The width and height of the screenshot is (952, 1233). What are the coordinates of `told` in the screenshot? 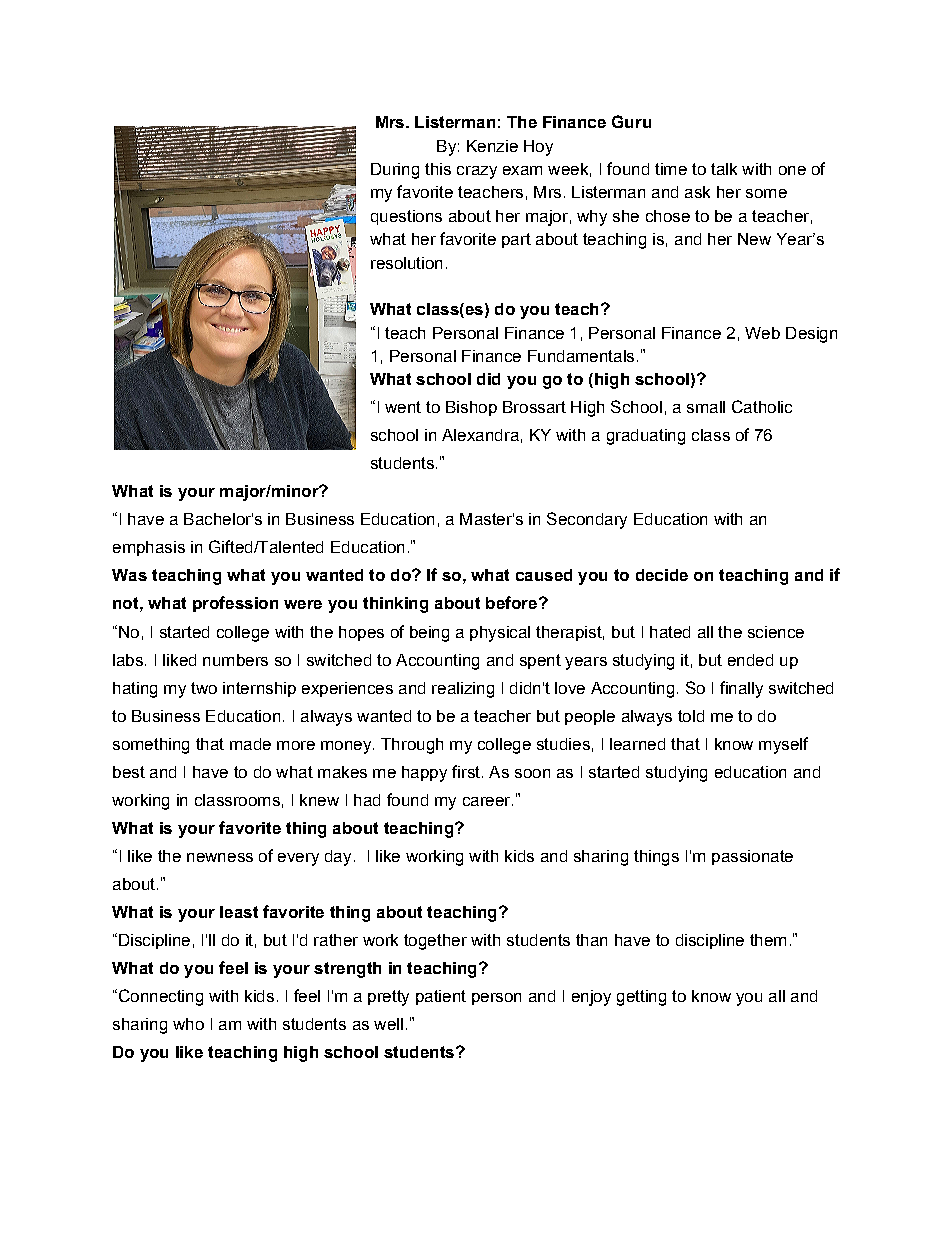 It's located at (691, 716).
